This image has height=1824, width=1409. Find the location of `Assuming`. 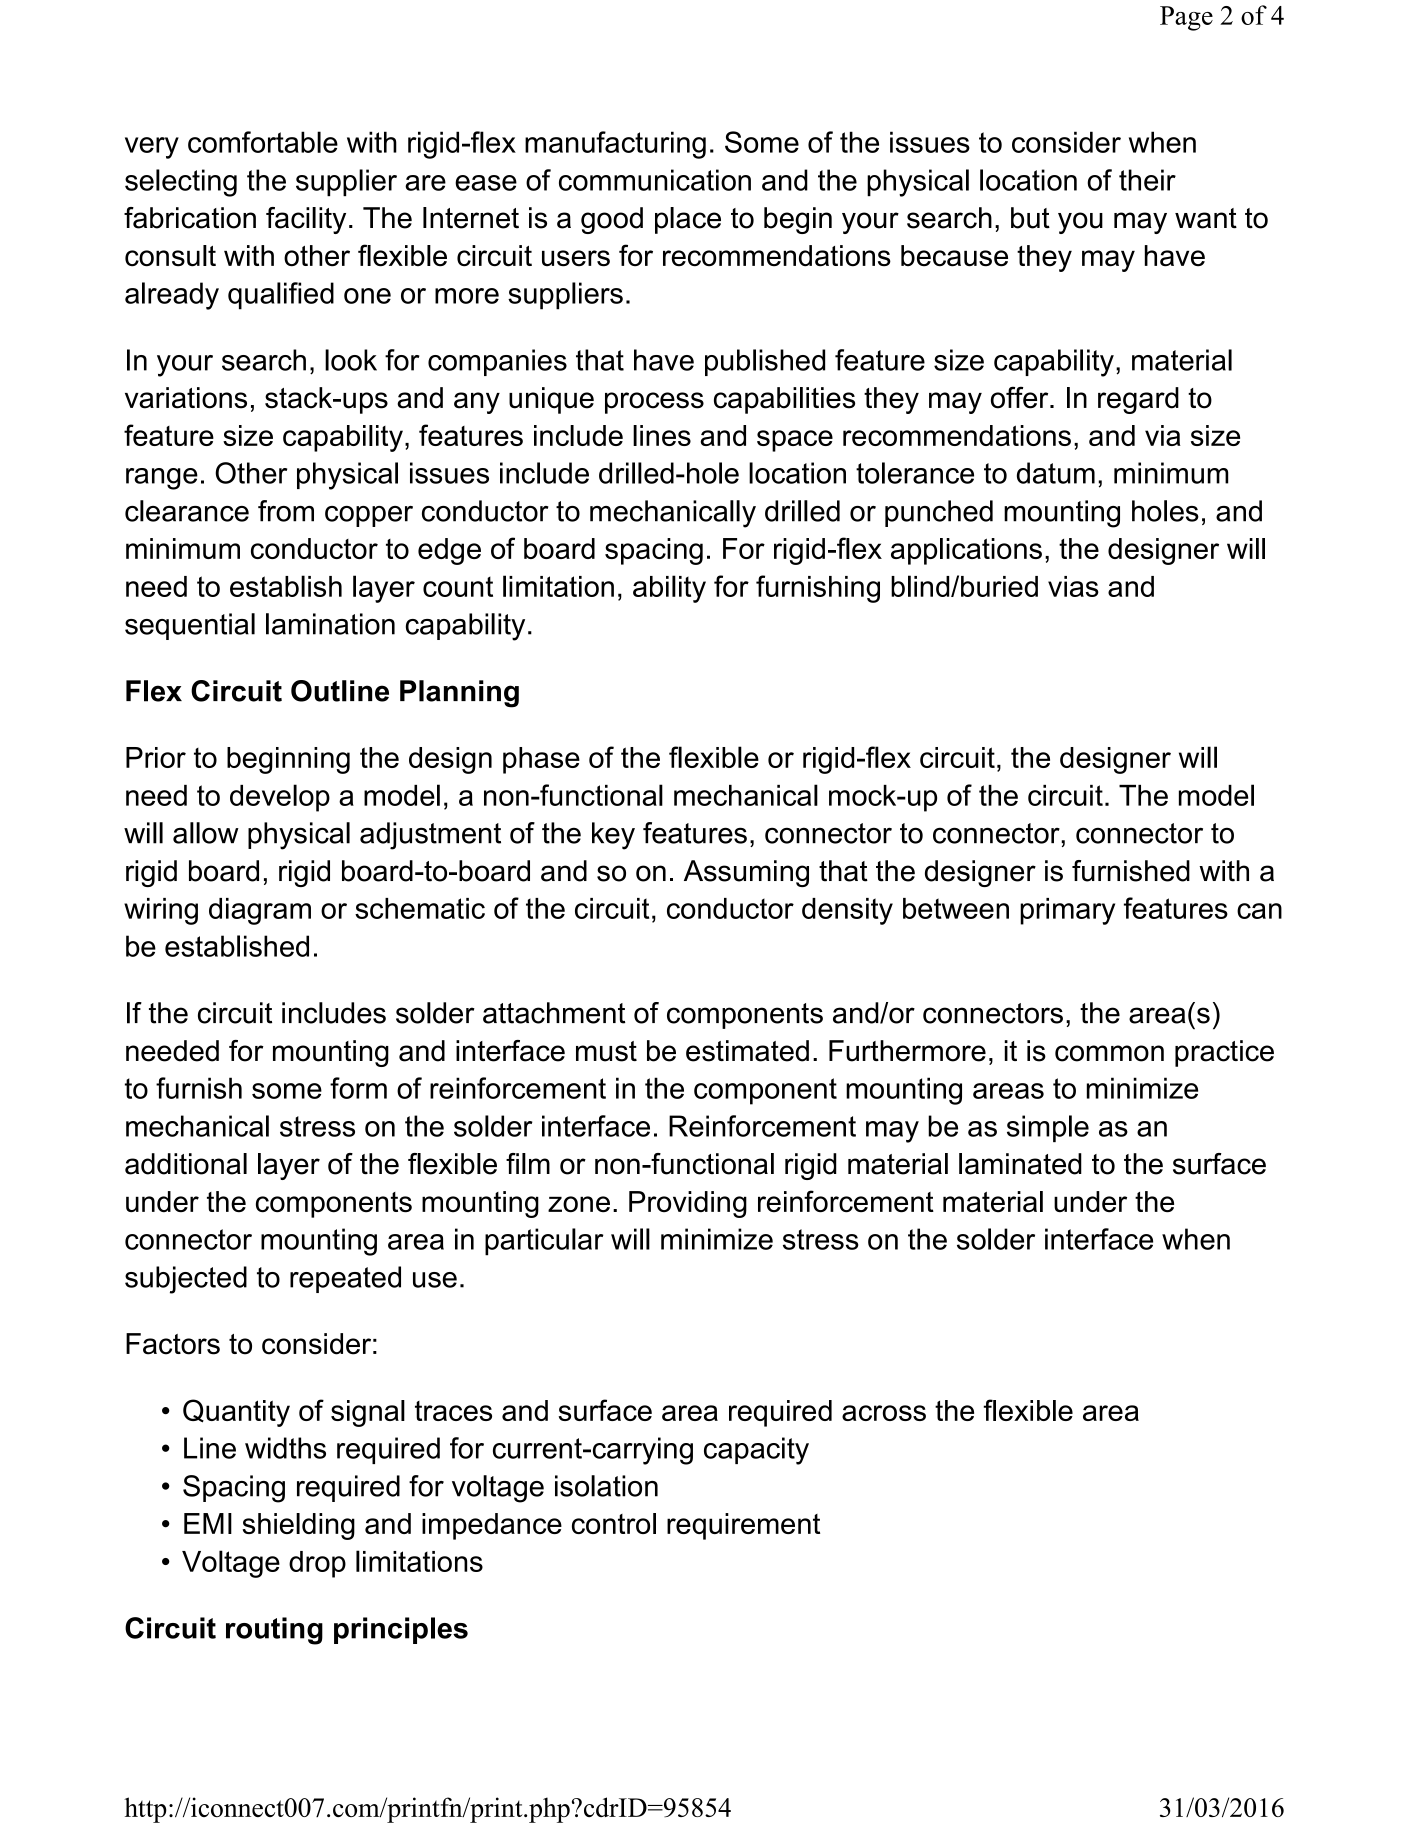

Assuming is located at coordinates (746, 873).
